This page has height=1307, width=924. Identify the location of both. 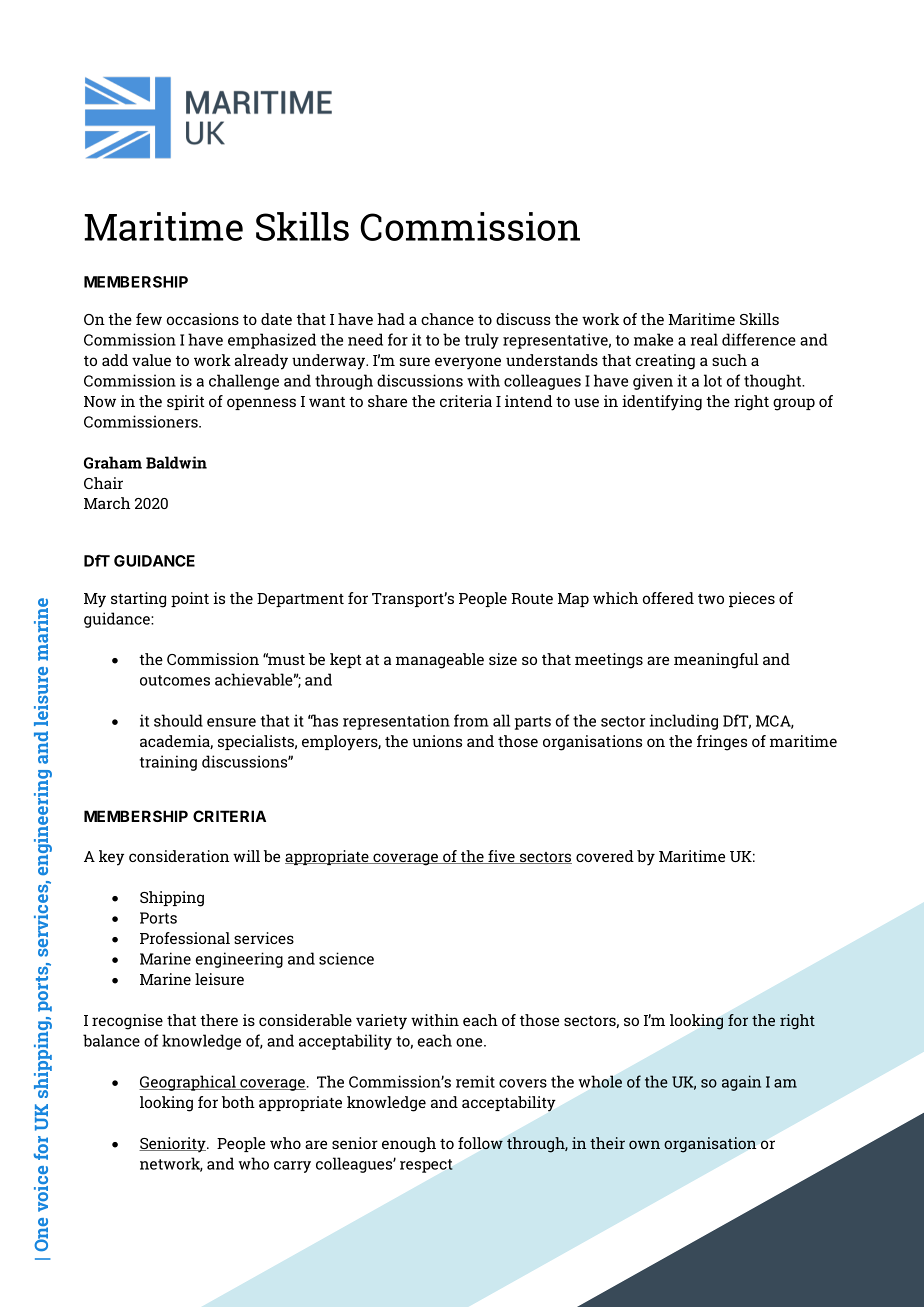
(238, 1102).
